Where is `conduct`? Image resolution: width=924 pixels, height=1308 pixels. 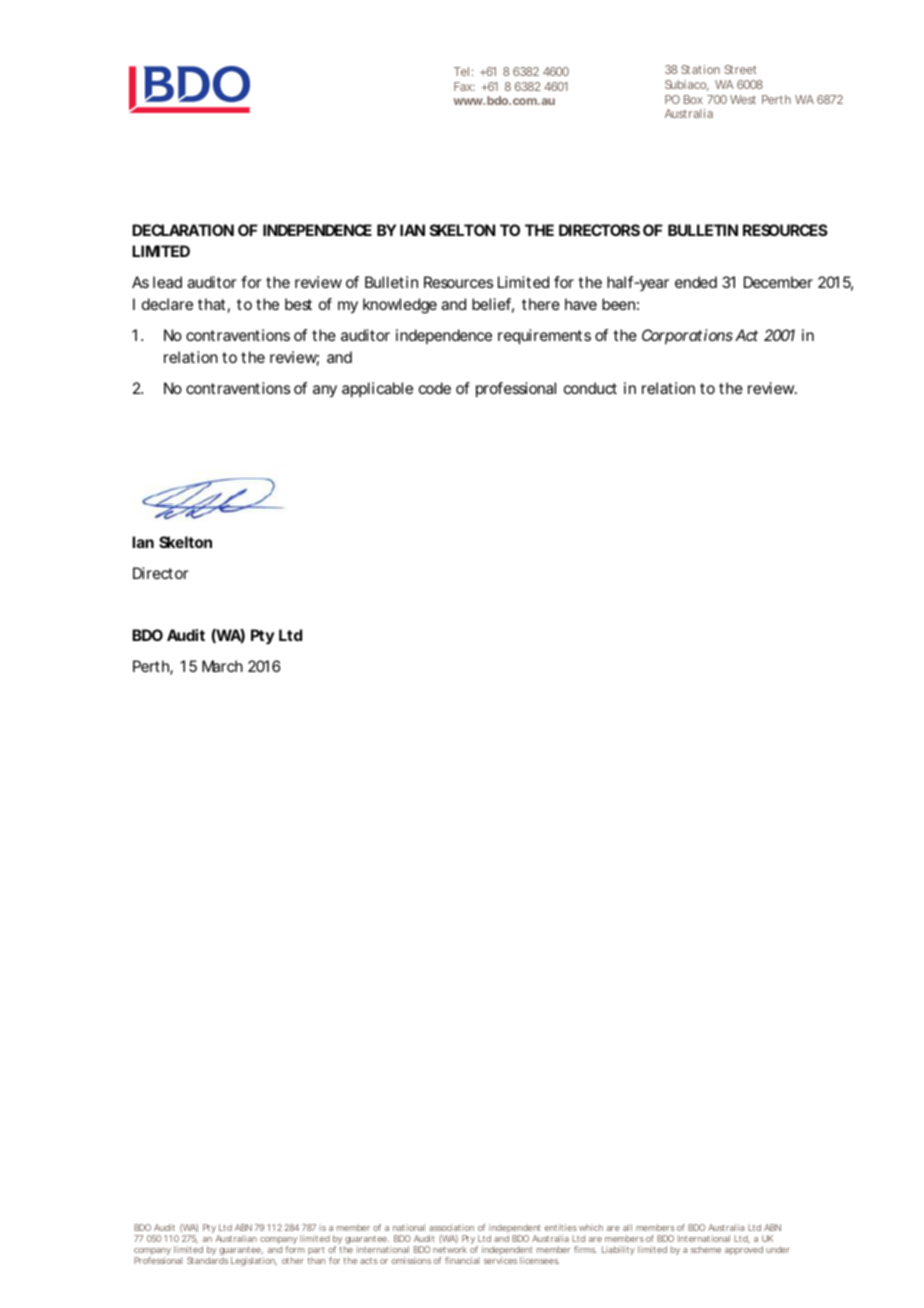 conduct is located at coordinates (590, 388).
